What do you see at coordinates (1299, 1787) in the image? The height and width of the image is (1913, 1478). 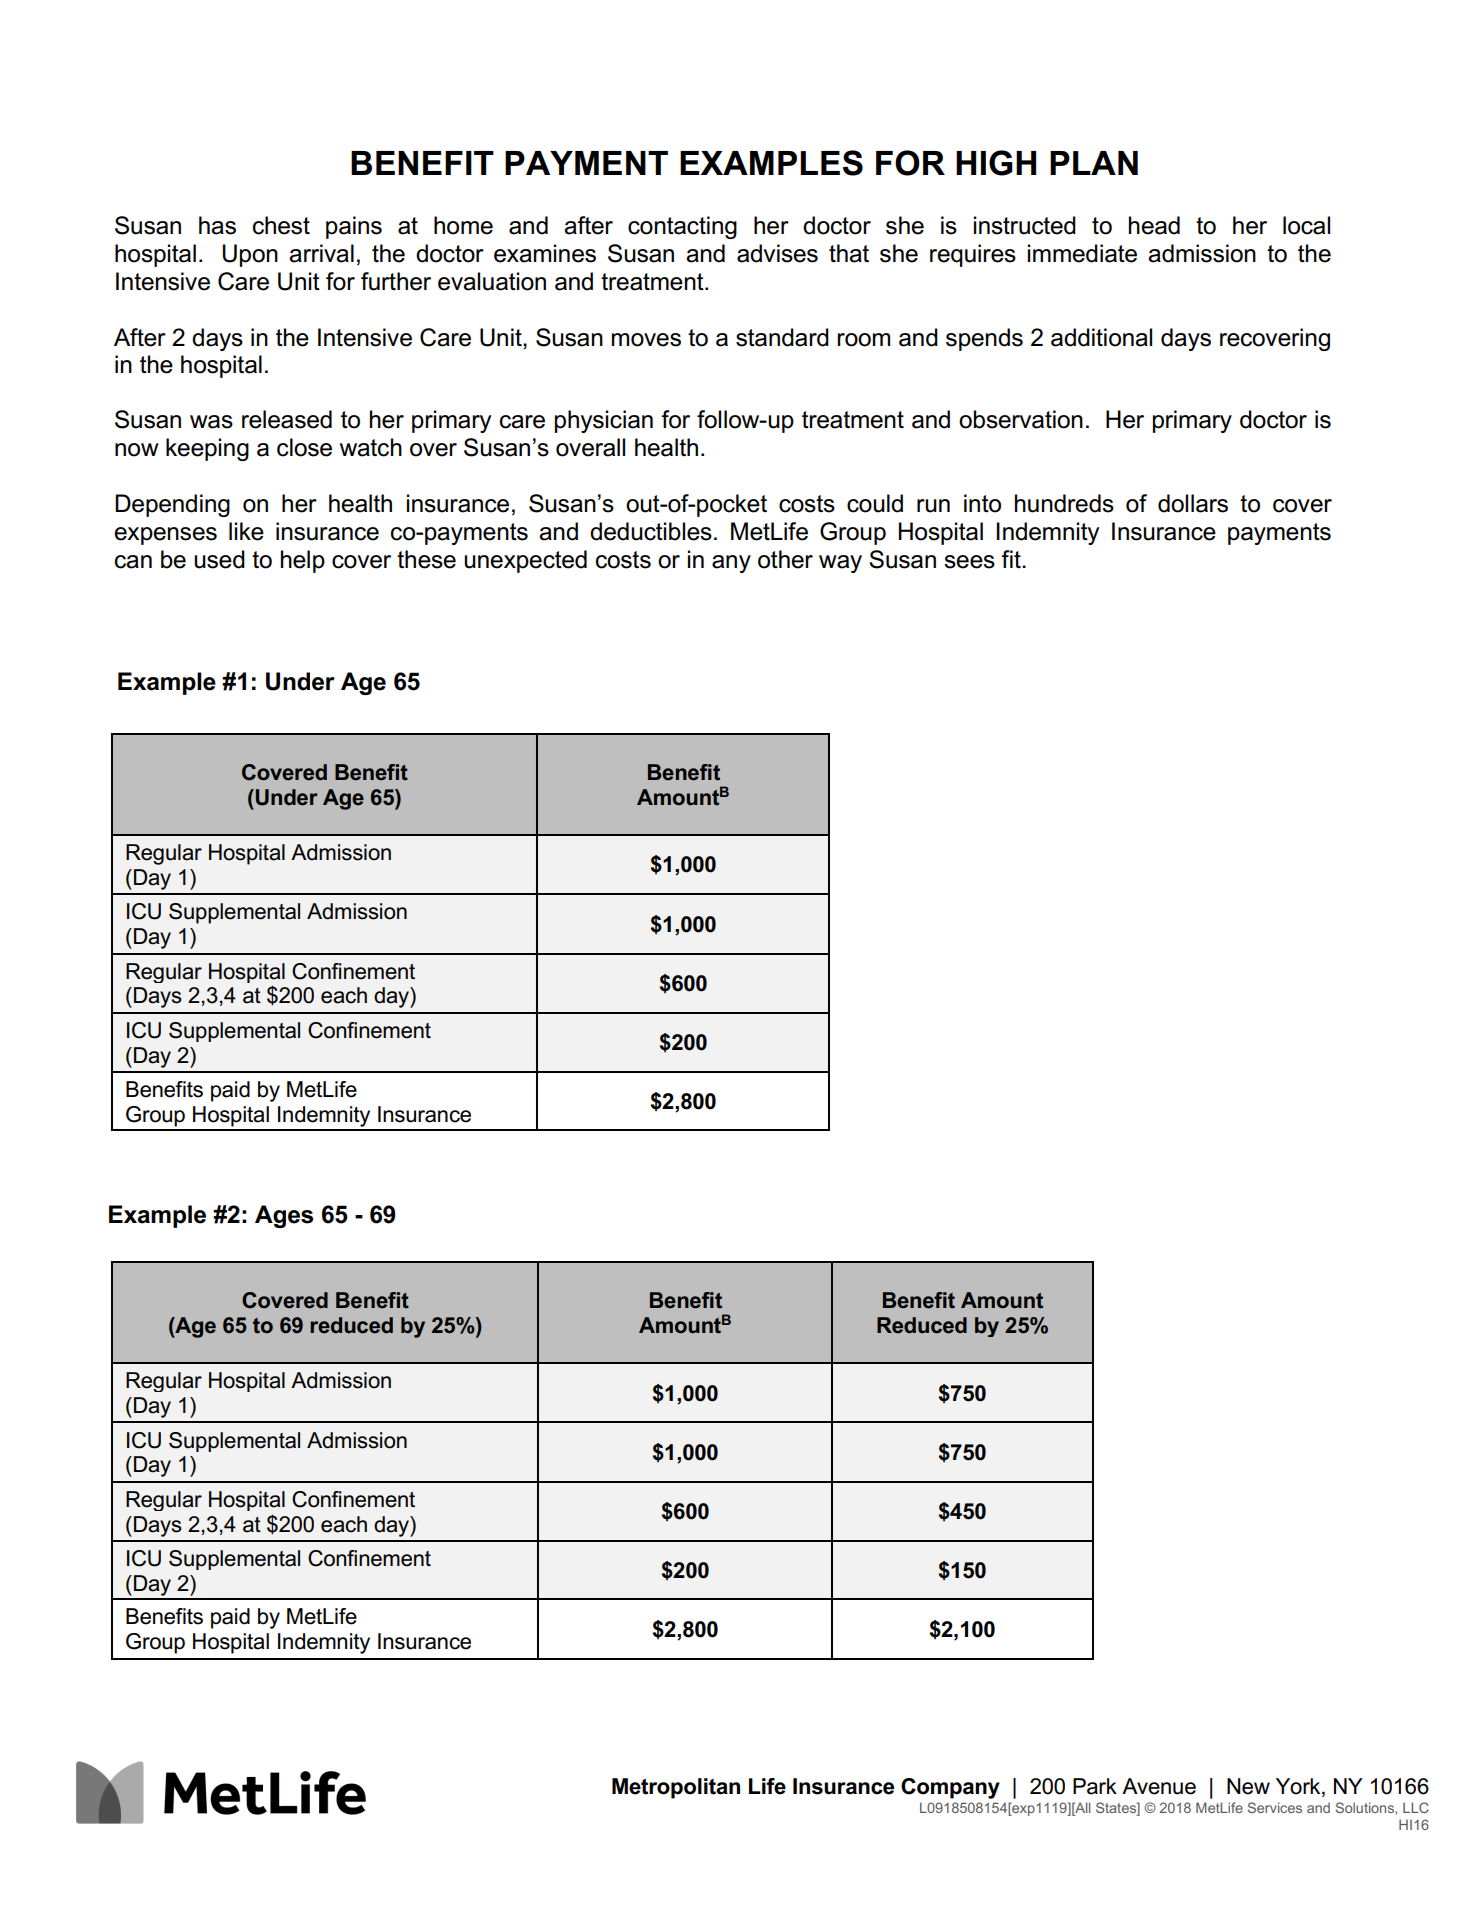 I see `York` at bounding box center [1299, 1787].
